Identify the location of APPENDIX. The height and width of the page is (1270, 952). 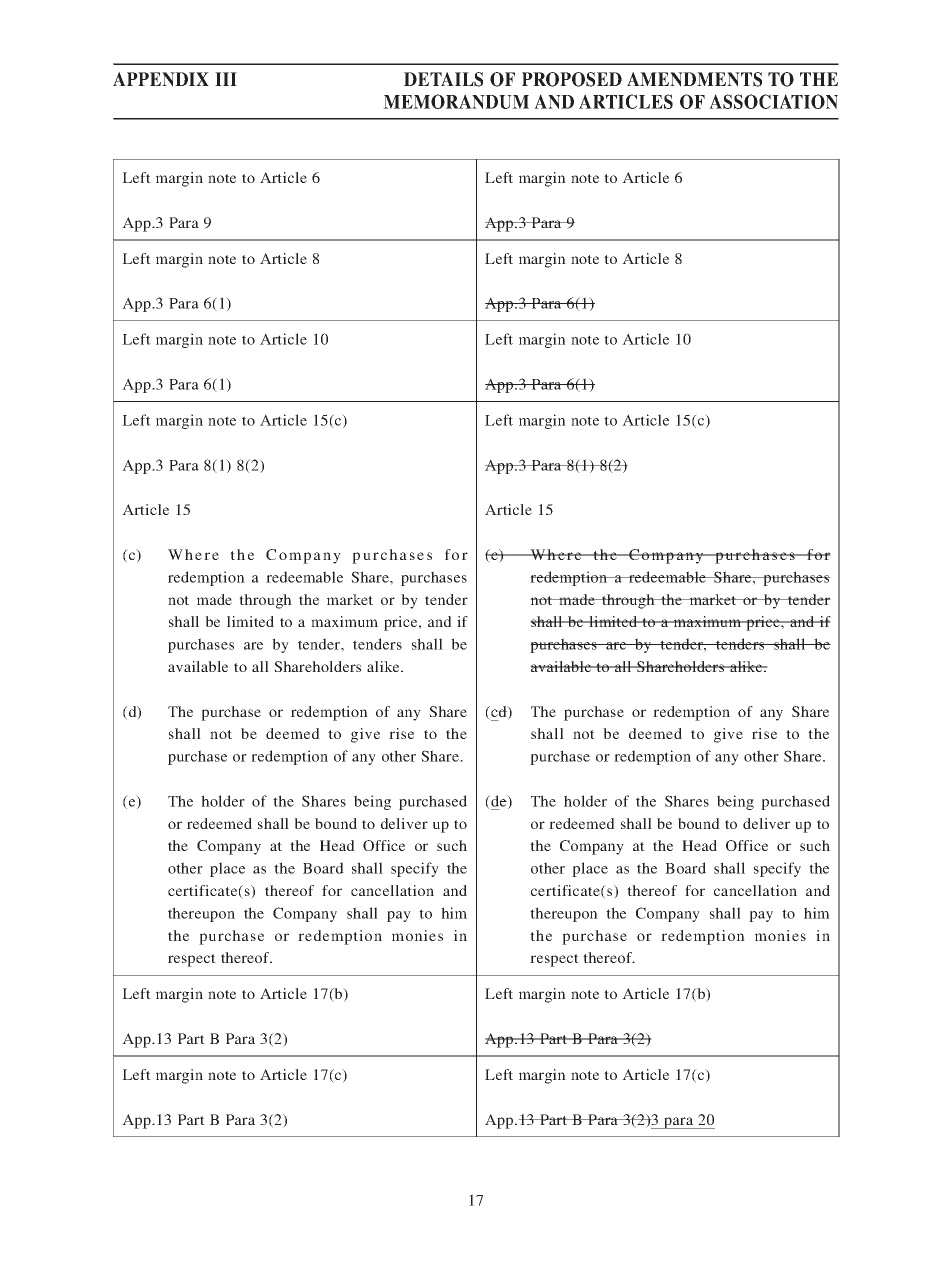
(161, 79).
